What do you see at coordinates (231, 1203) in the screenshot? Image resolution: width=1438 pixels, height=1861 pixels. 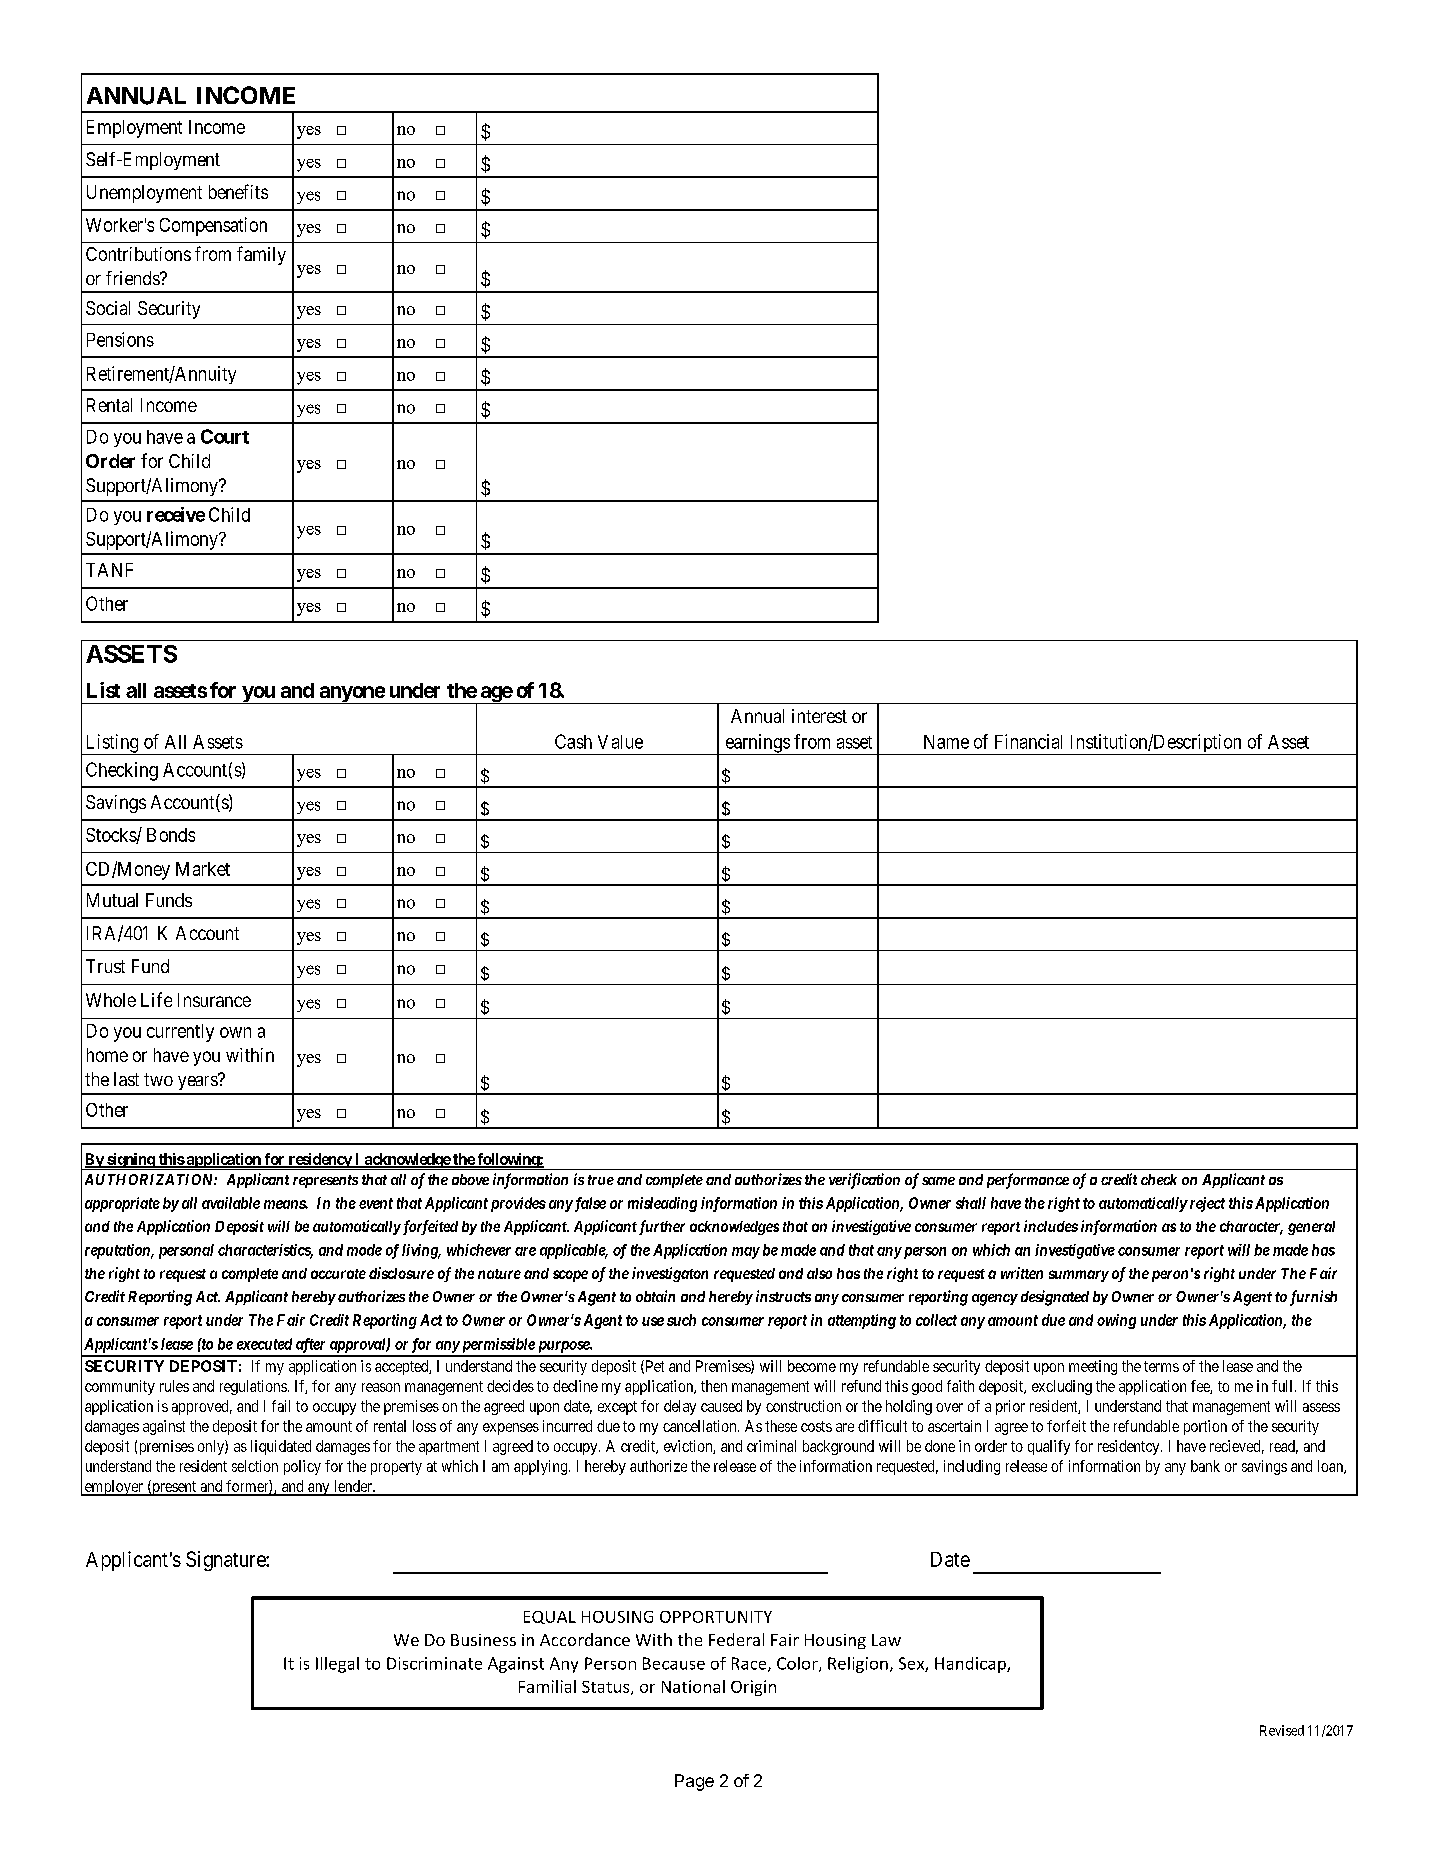 I see `available` at bounding box center [231, 1203].
